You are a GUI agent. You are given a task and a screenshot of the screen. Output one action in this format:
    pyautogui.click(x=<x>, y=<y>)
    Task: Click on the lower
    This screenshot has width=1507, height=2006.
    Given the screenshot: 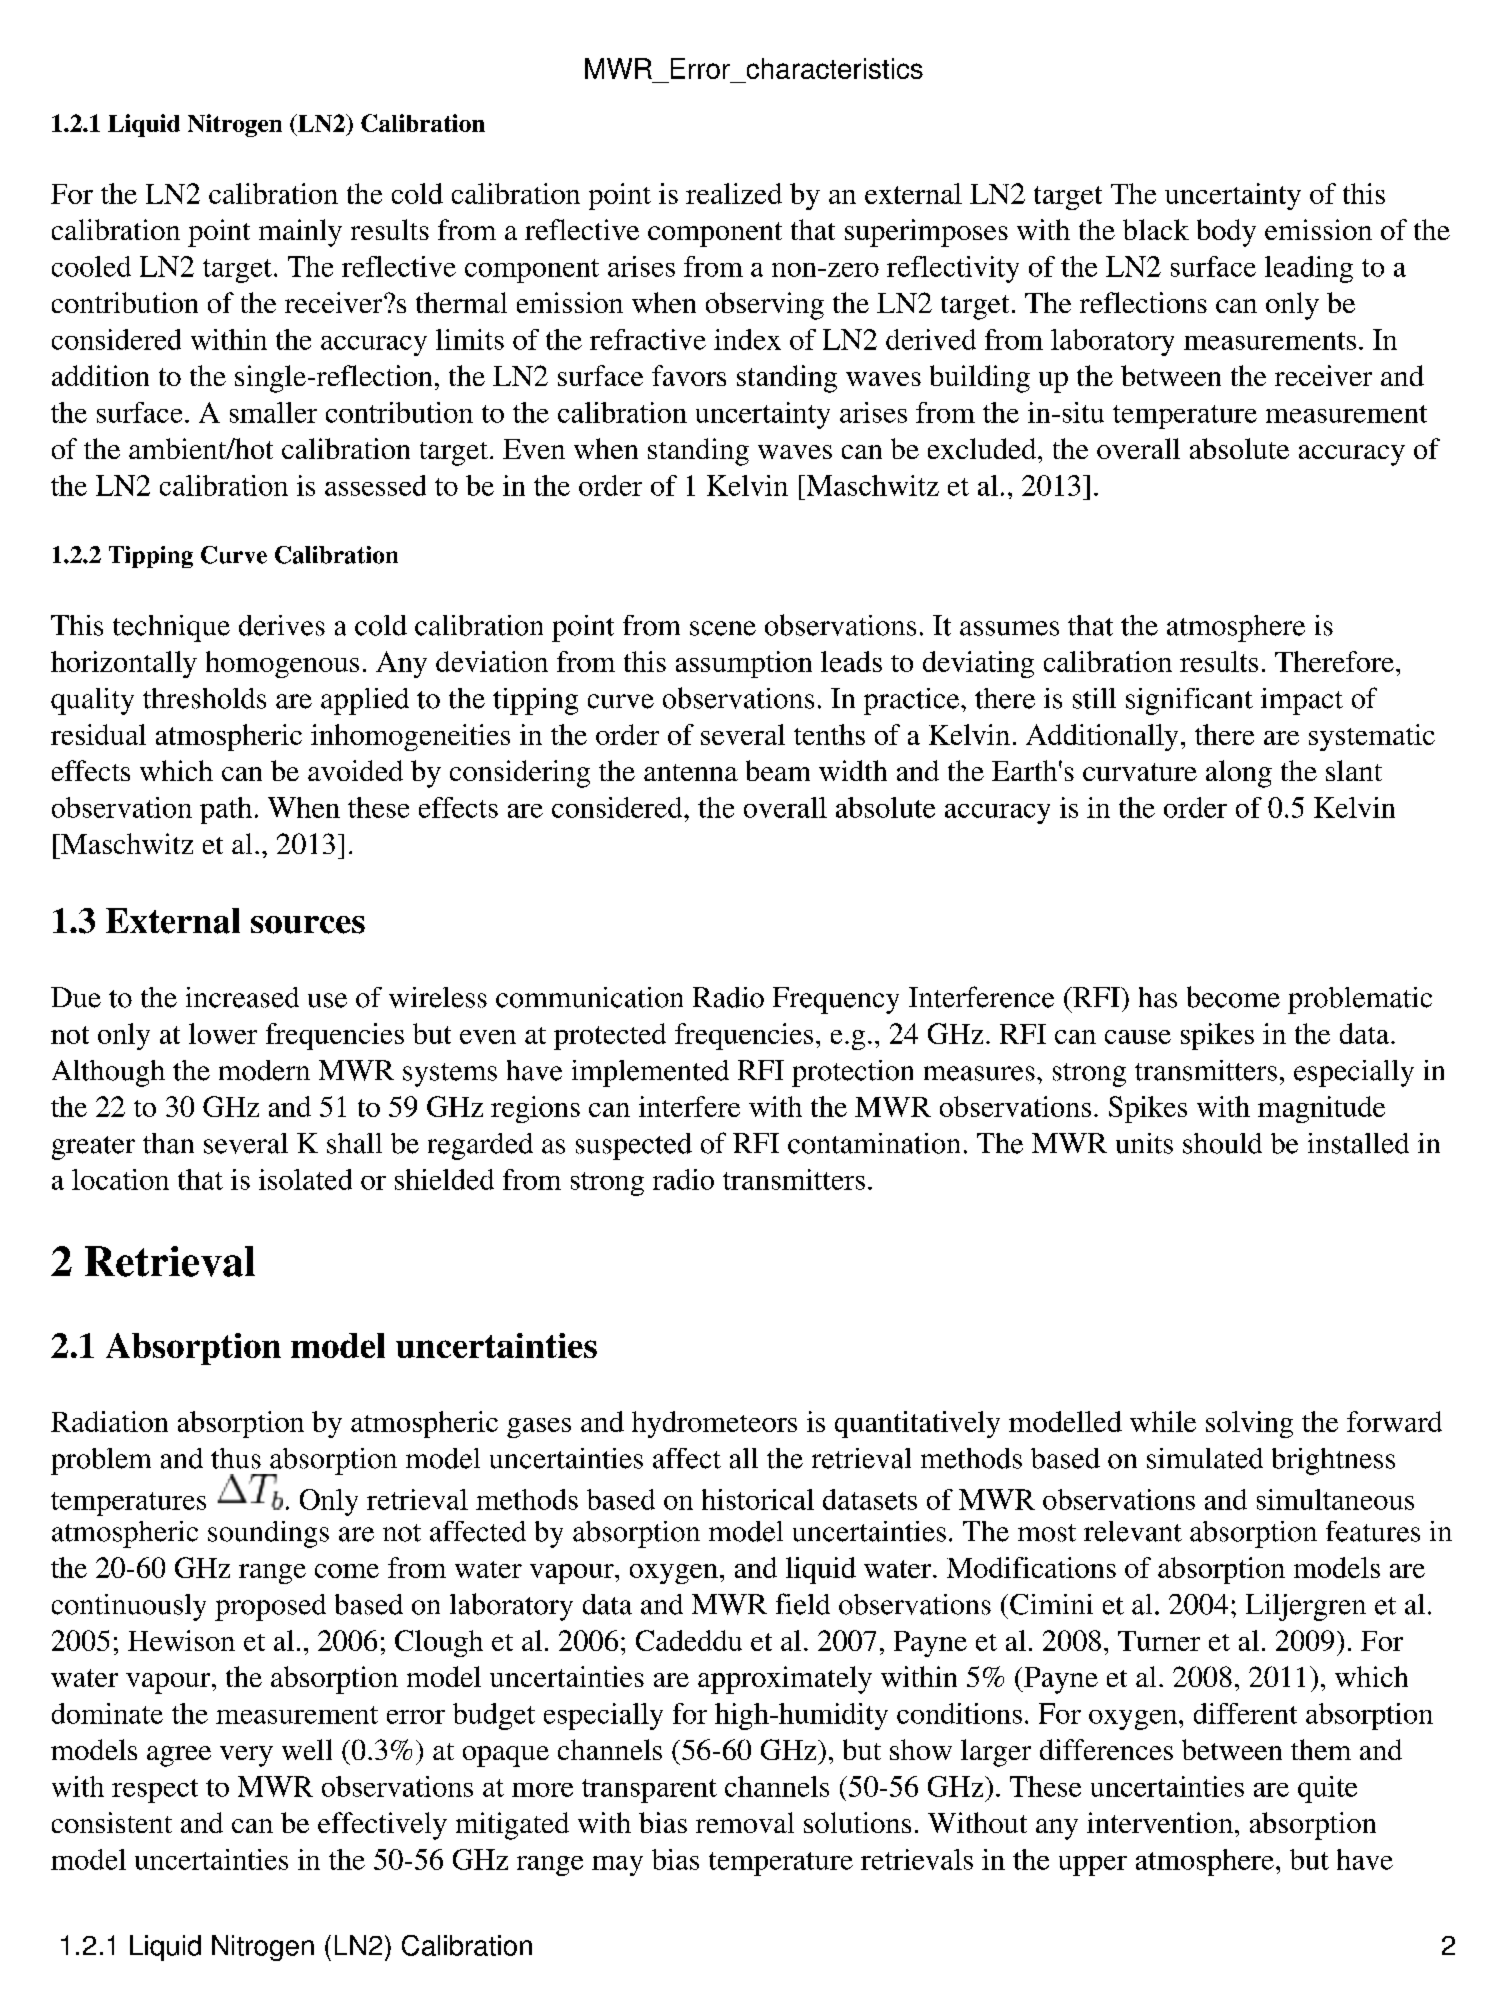 What is the action you would take?
    pyautogui.click(x=223, y=1033)
